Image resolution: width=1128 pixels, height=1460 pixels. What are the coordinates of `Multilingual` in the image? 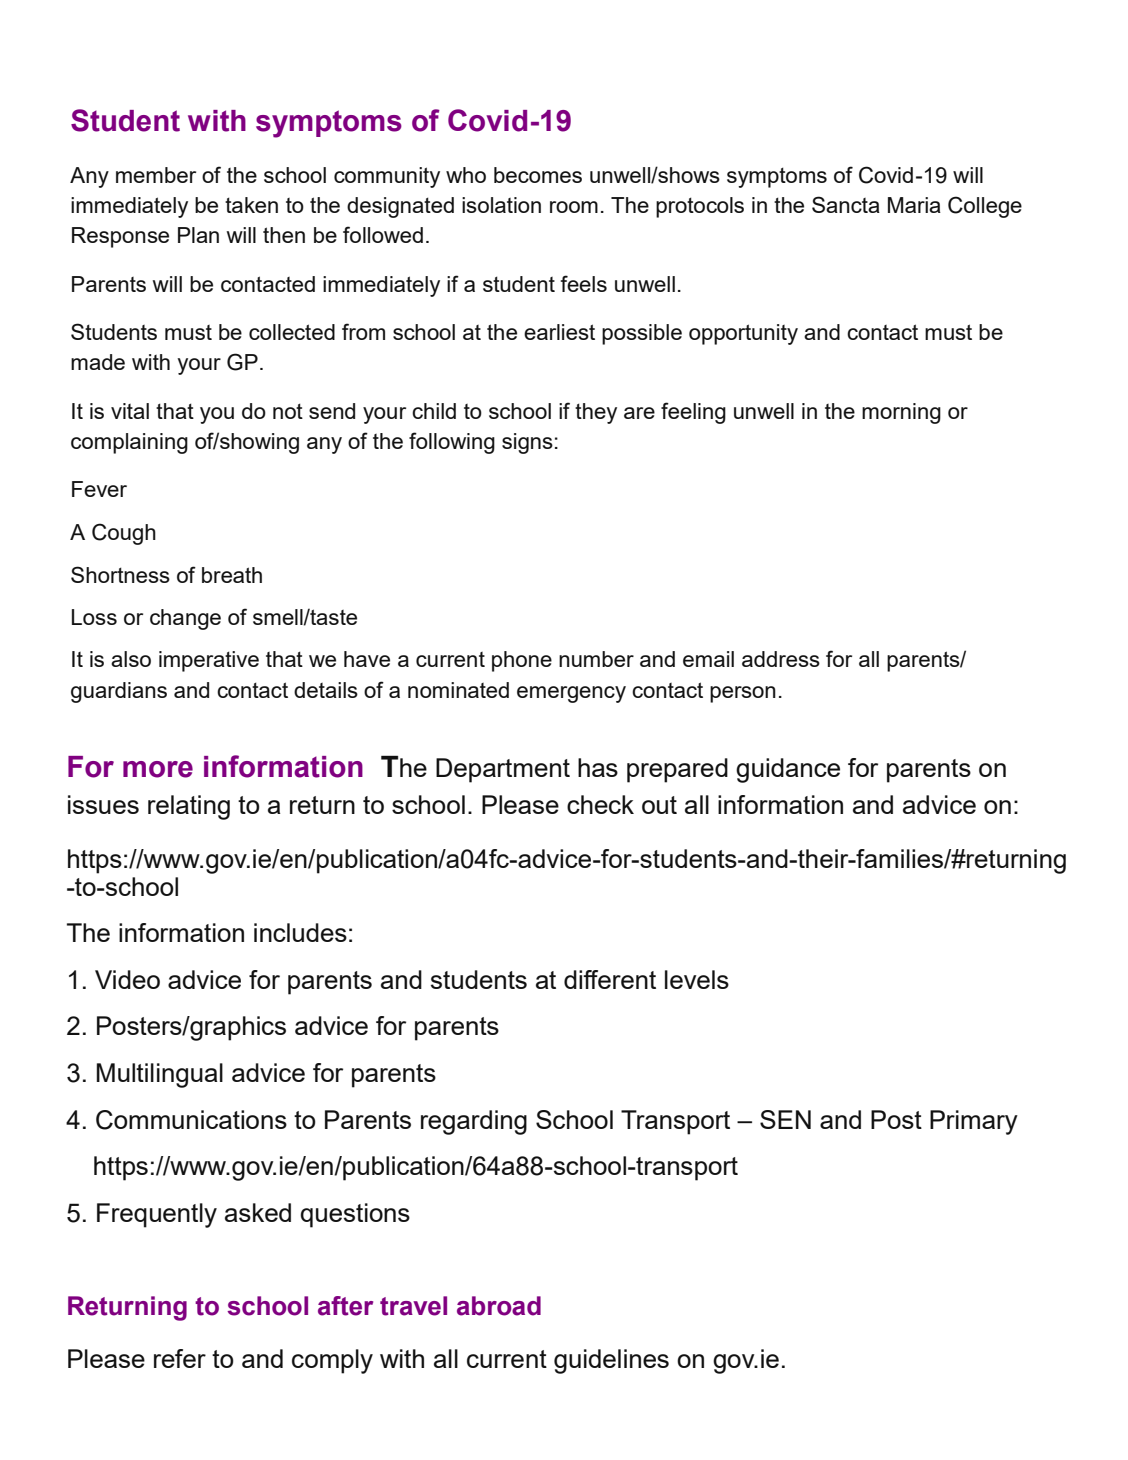 It's located at (160, 1075).
